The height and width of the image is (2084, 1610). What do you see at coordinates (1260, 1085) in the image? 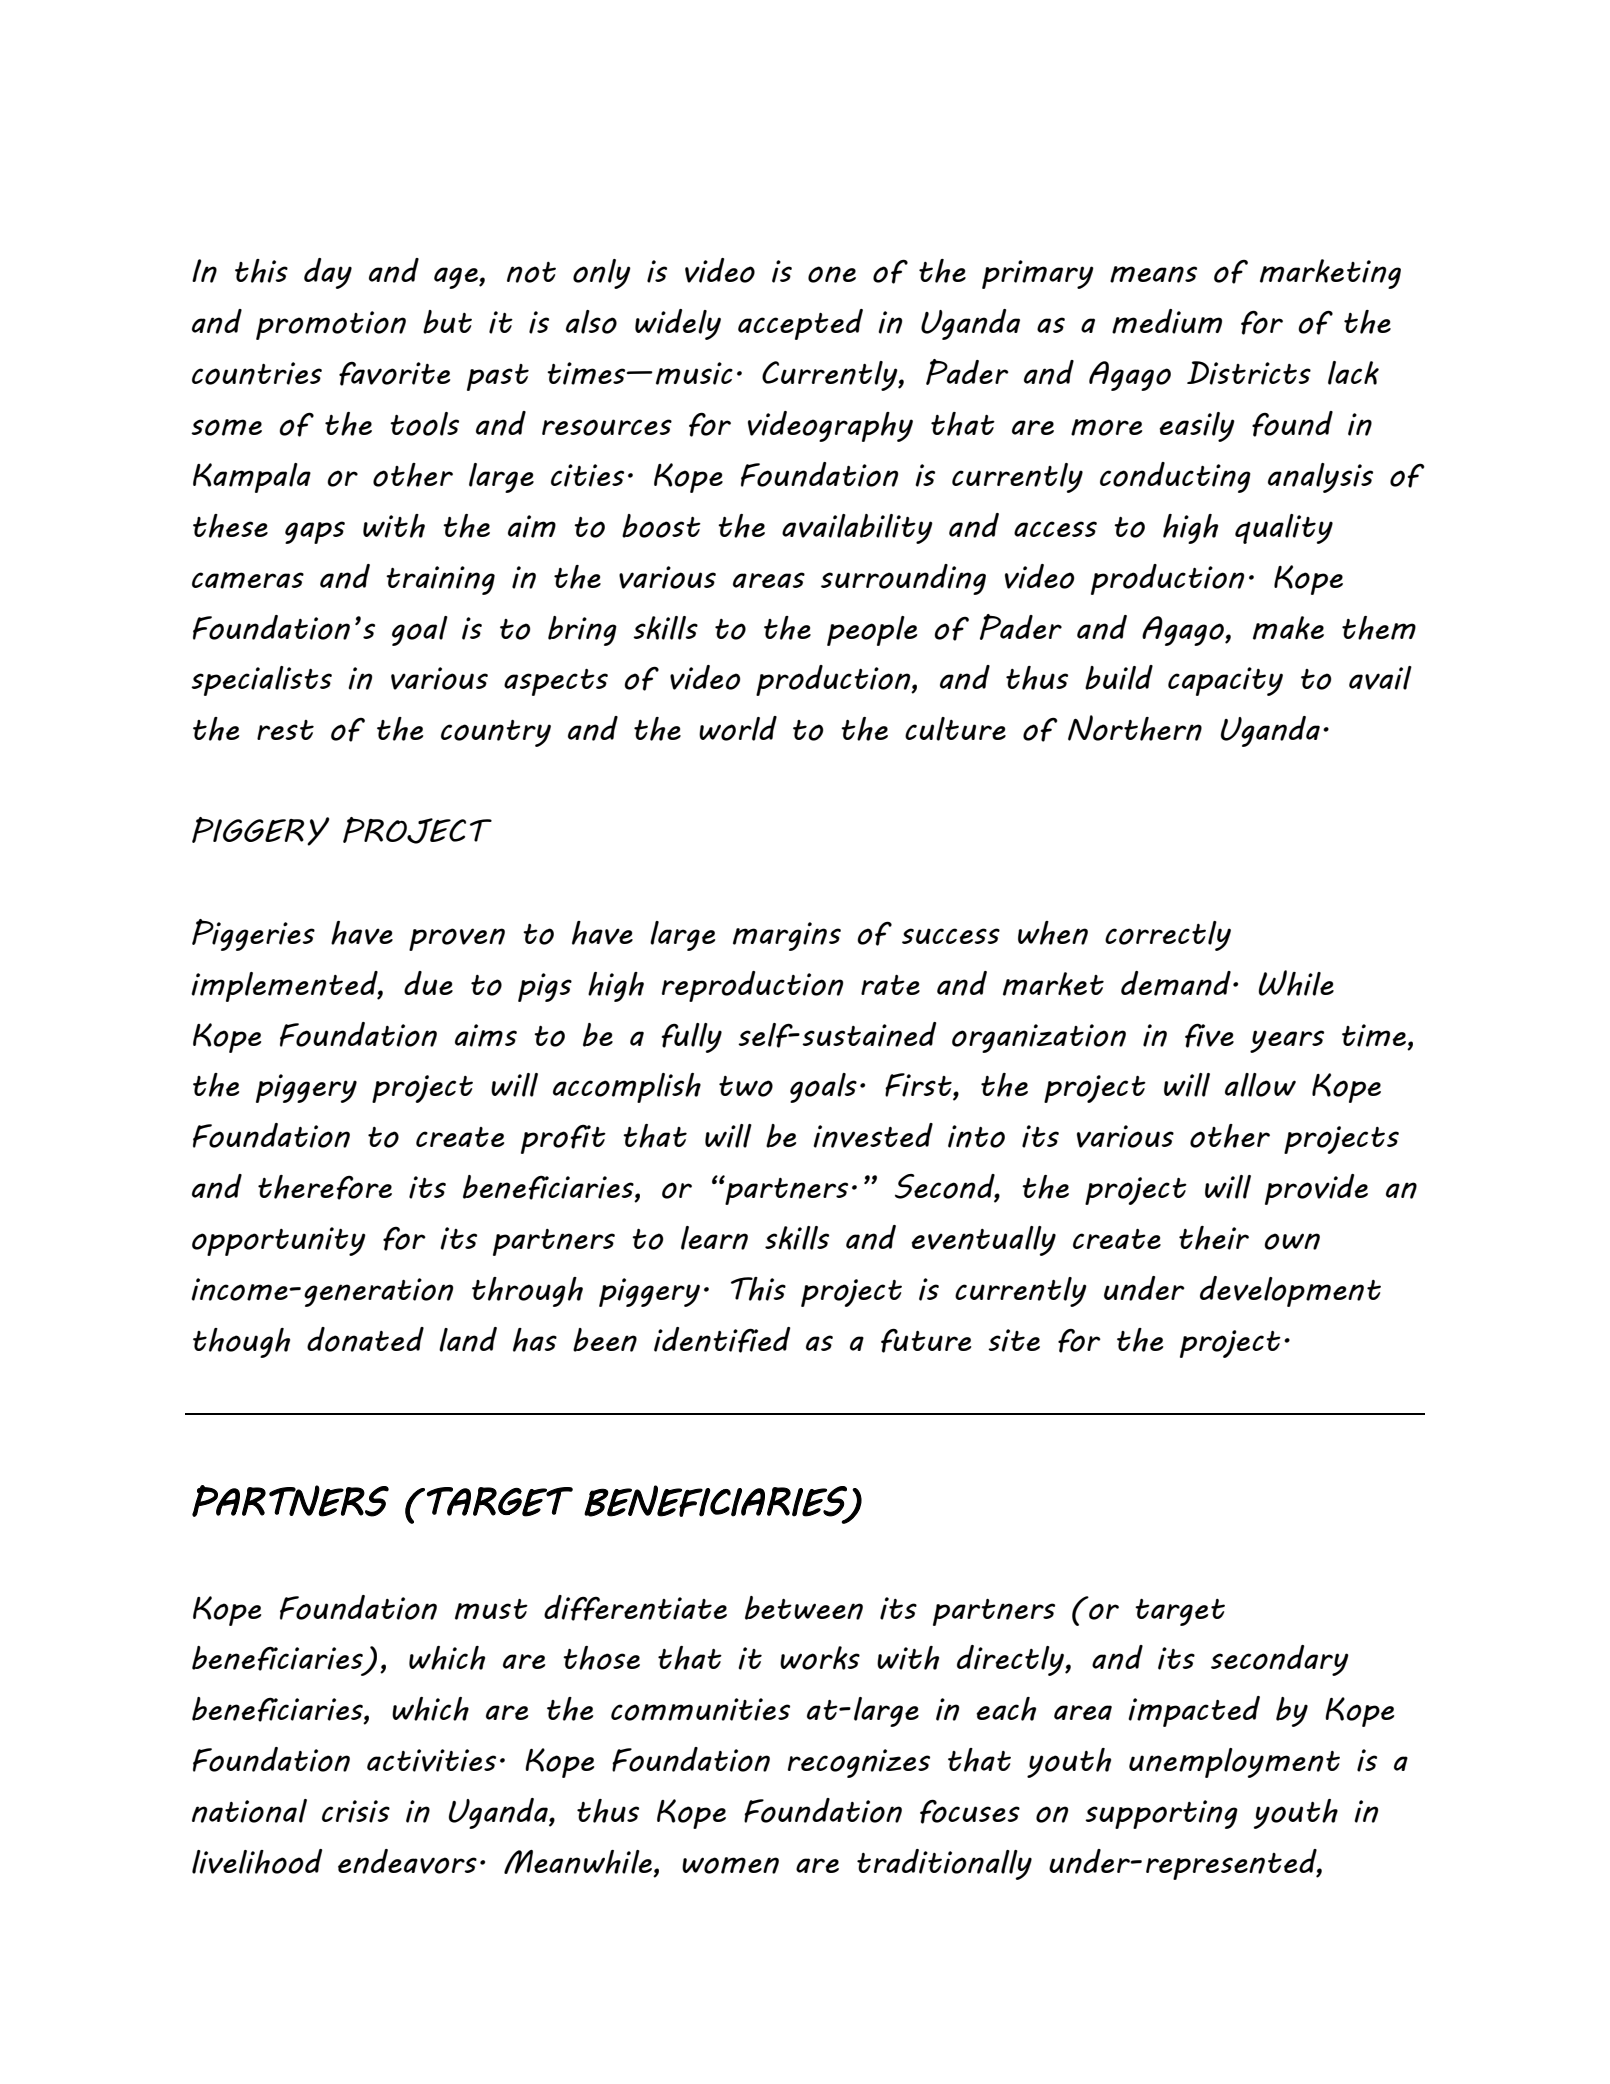
I see `allow` at bounding box center [1260, 1085].
